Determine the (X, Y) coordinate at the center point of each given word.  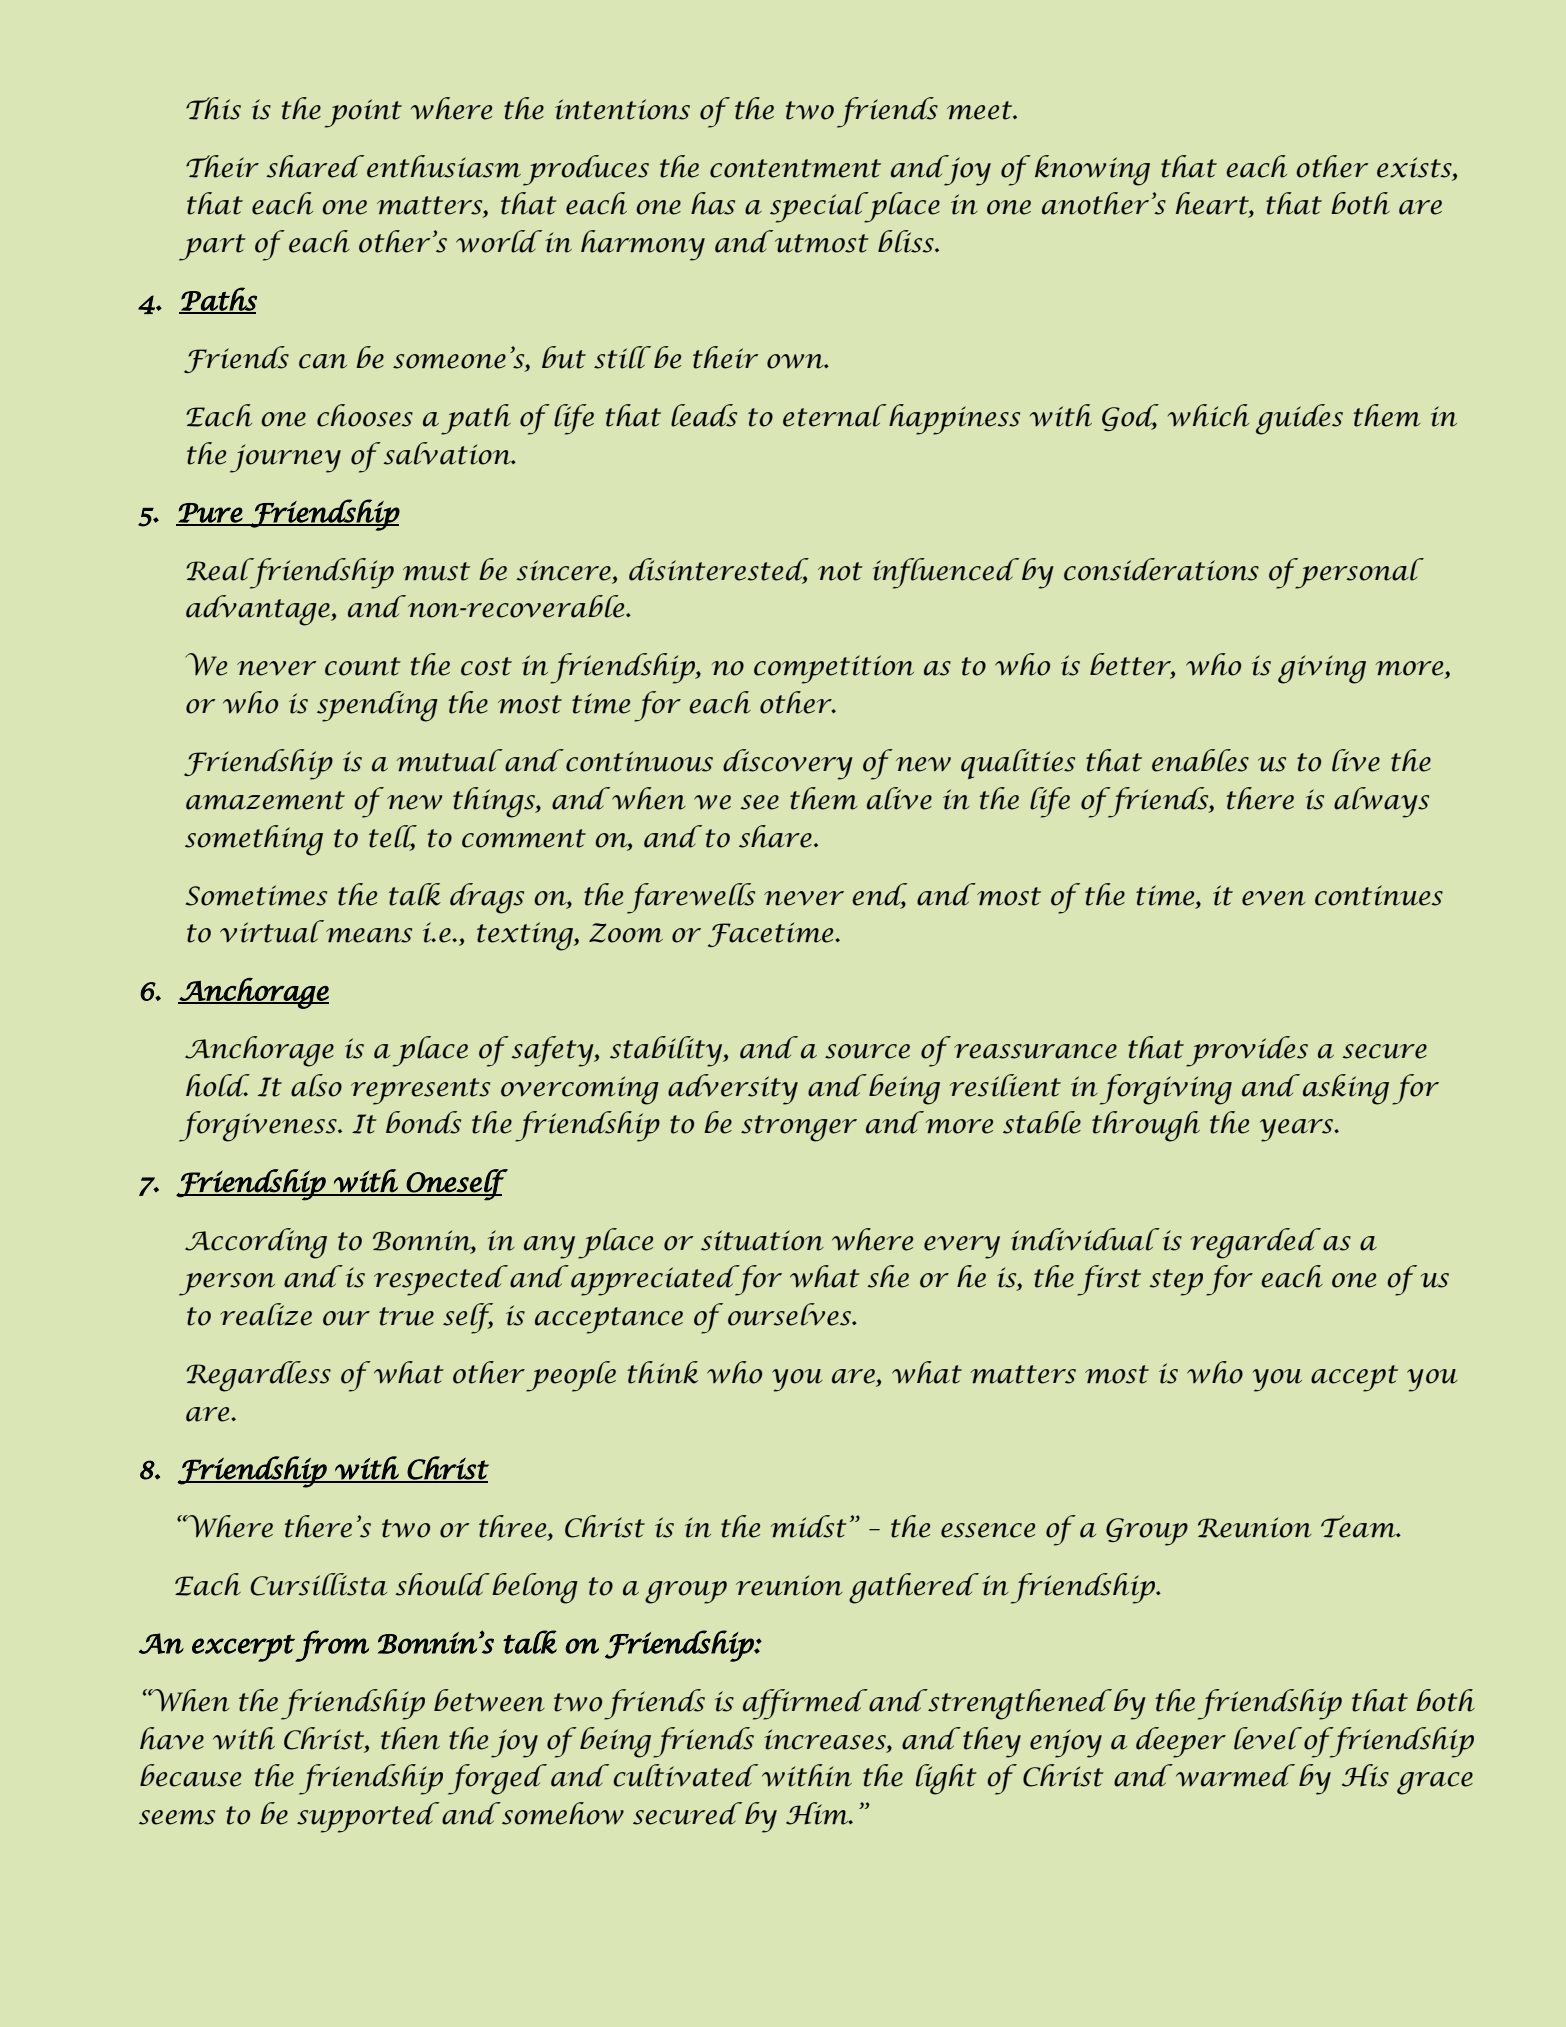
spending (377, 706)
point (363, 113)
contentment (795, 168)
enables (1200, 760)
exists (1415, 167)
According (256, 1243)
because (190, 1775)
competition (834, 669)
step (1176, 1282)
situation (762, 1240)
